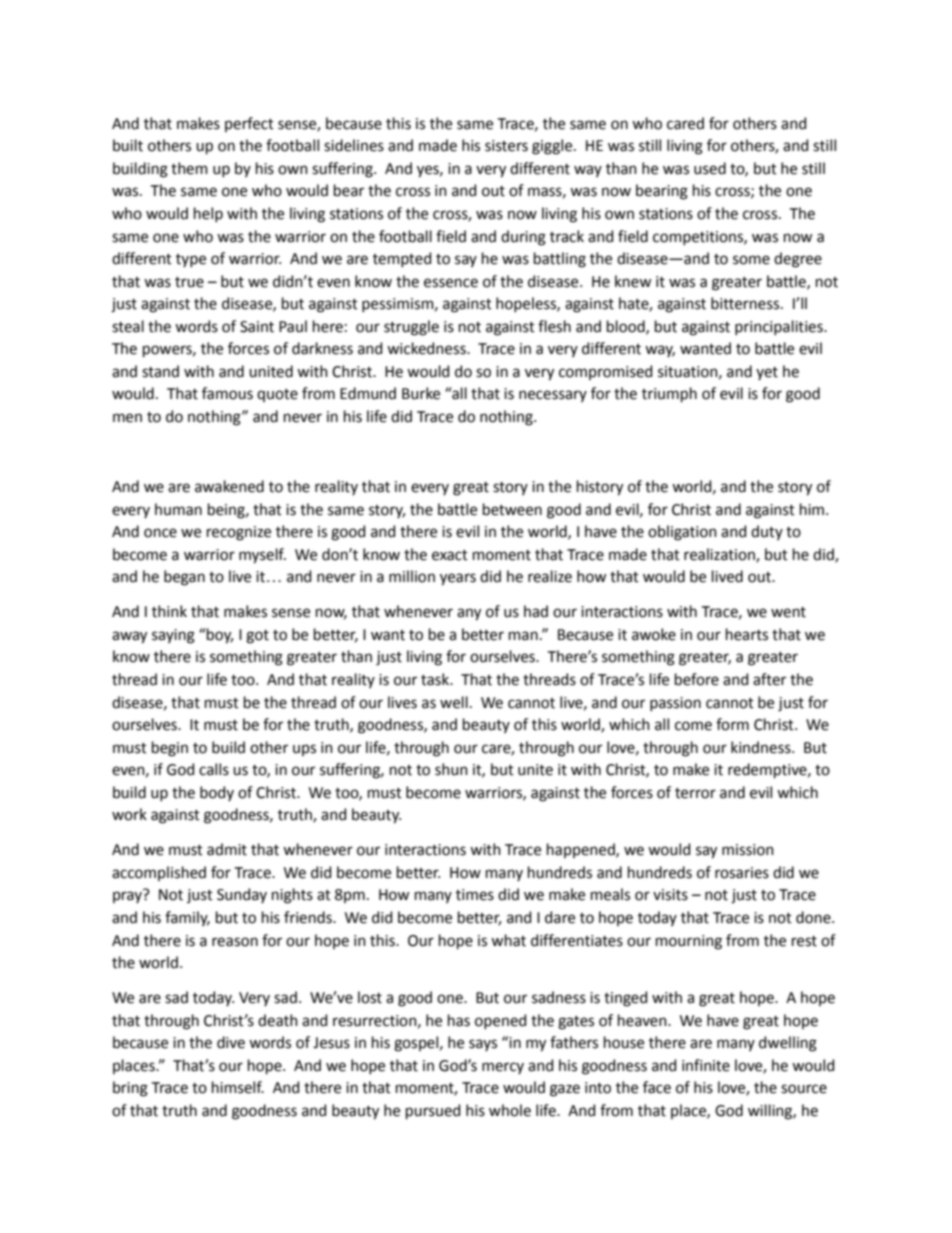  I want to click on mercy, so click(503, 1068).
